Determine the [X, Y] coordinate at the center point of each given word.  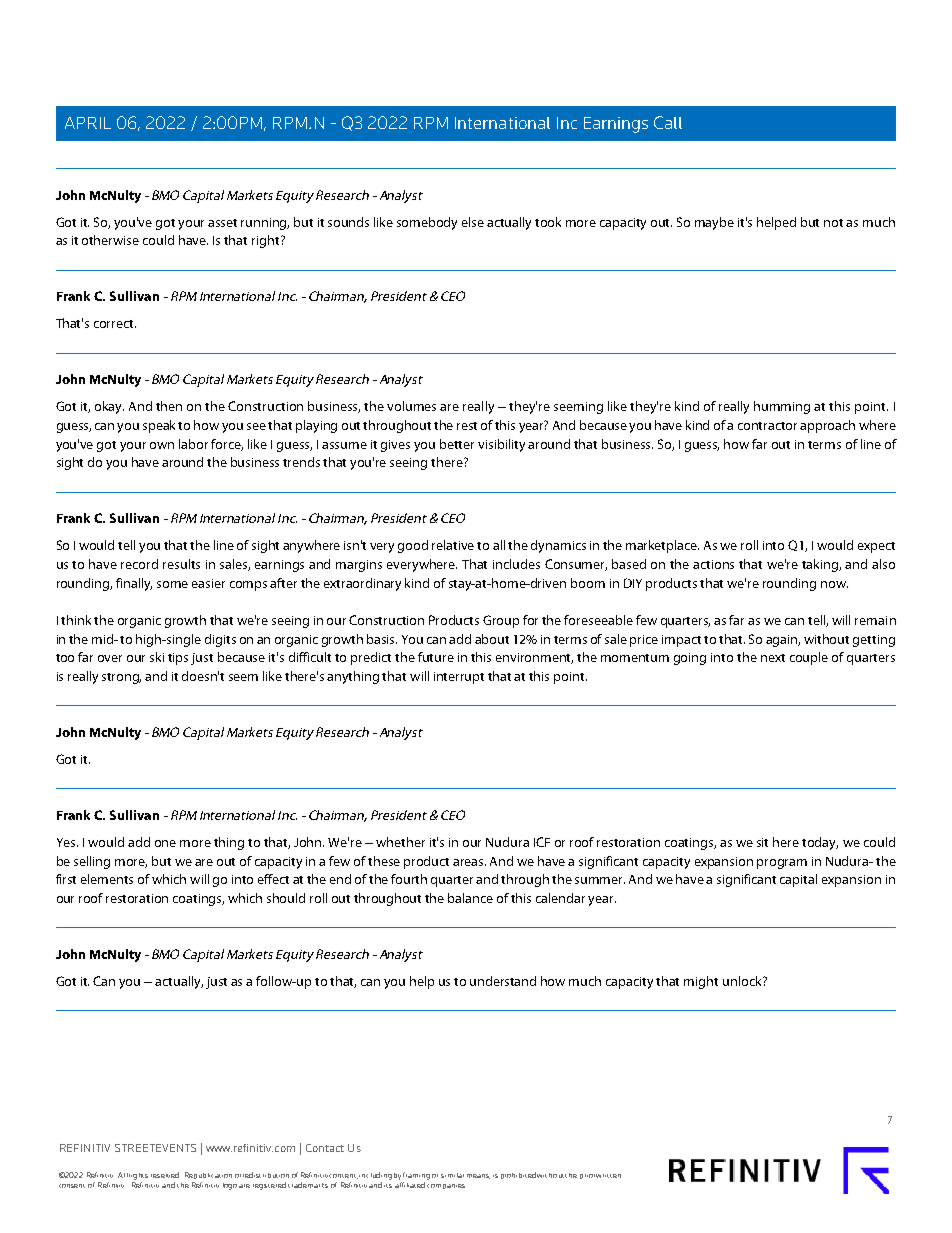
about [492, 639]
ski [157, 657]
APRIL [88, 123]
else [473, 222]
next [773, 658]
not [833, 223]
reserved [165, 1175]
